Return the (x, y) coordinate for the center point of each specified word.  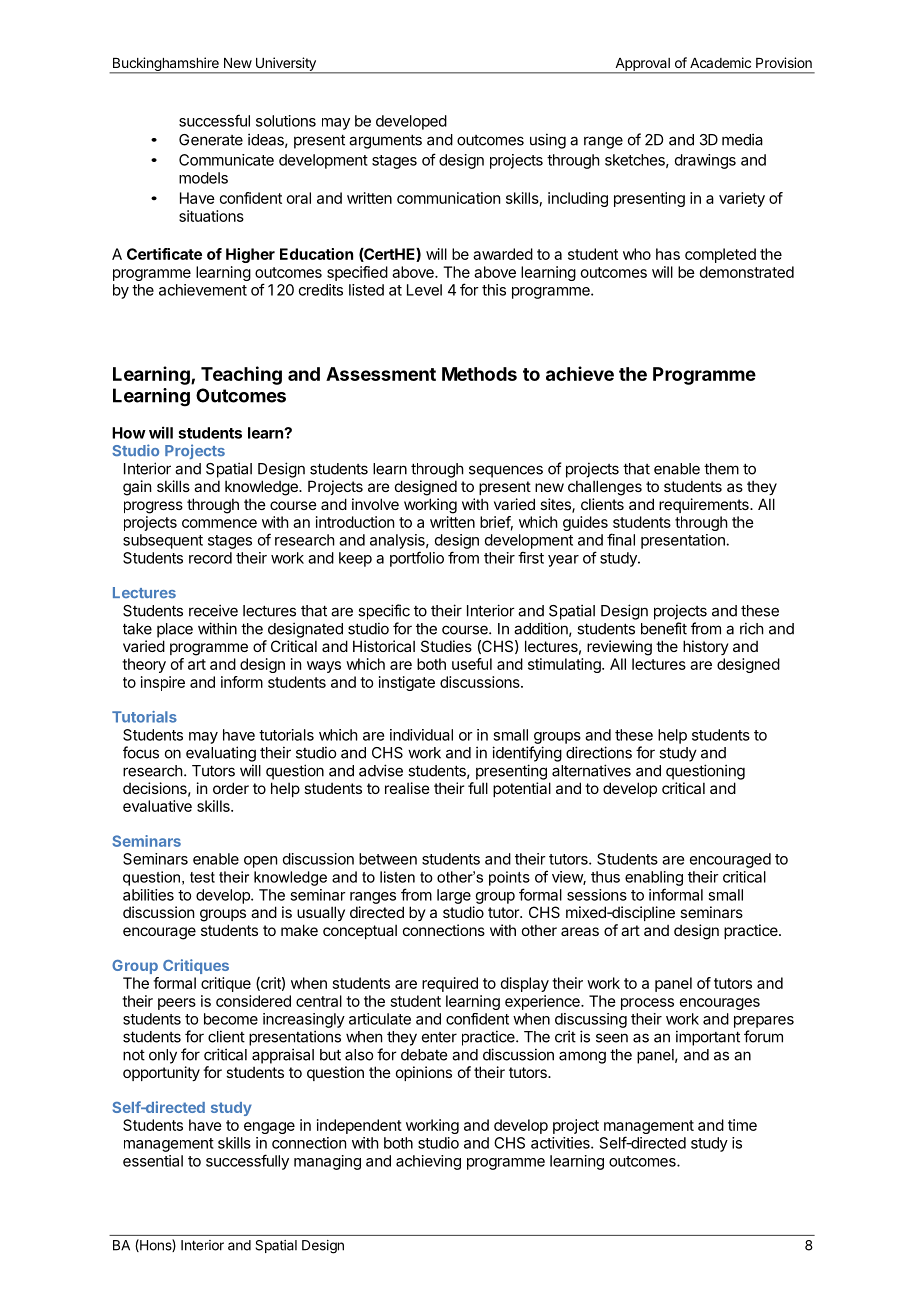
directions (599, 752)
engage (269, 1128)
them (721, 469)
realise (407, 788)
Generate (211, 140)
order (231, 788)
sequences (506, 471)
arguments (385, 141)
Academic (720, 62)
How (129, 433)
